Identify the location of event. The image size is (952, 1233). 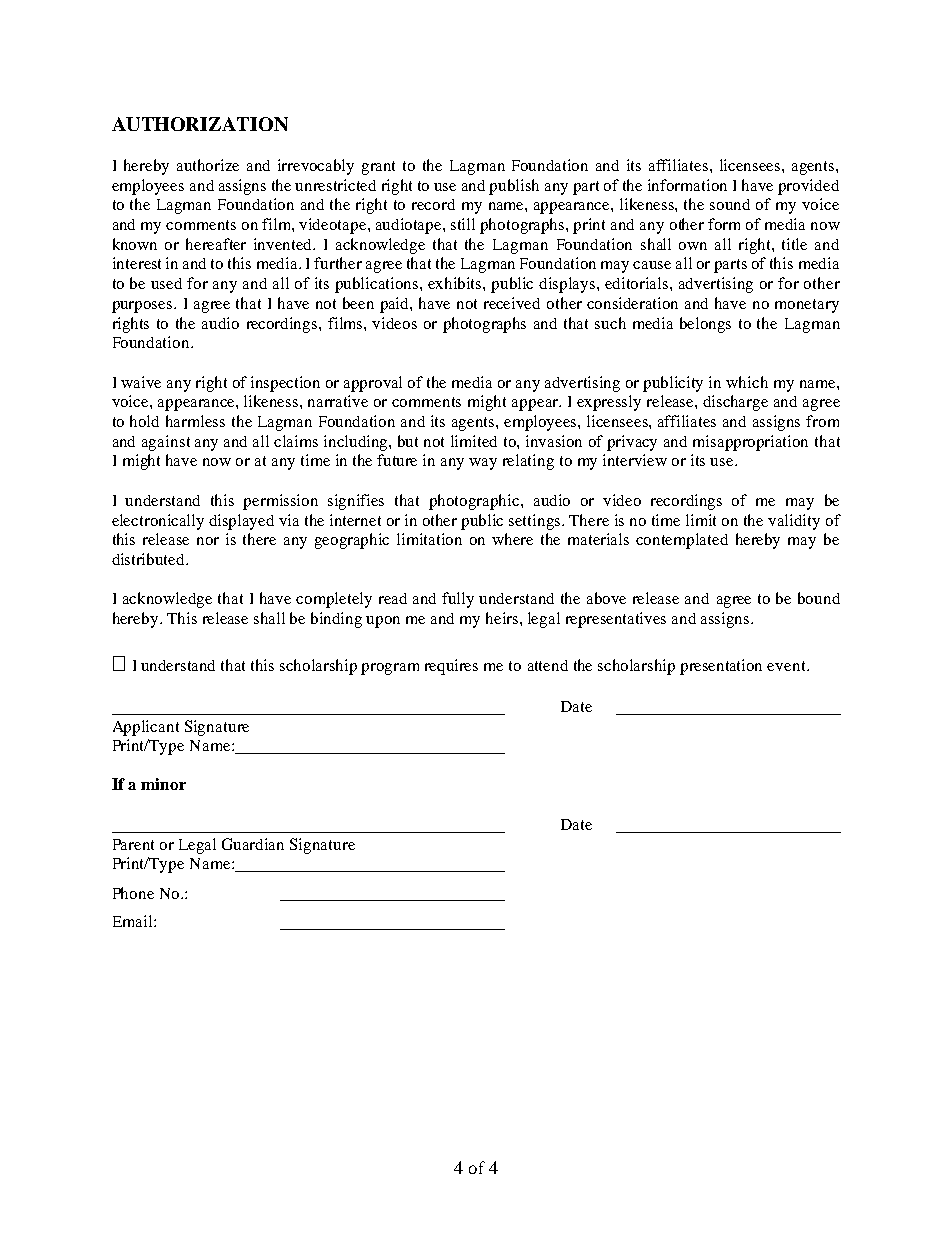
(787, 666).
